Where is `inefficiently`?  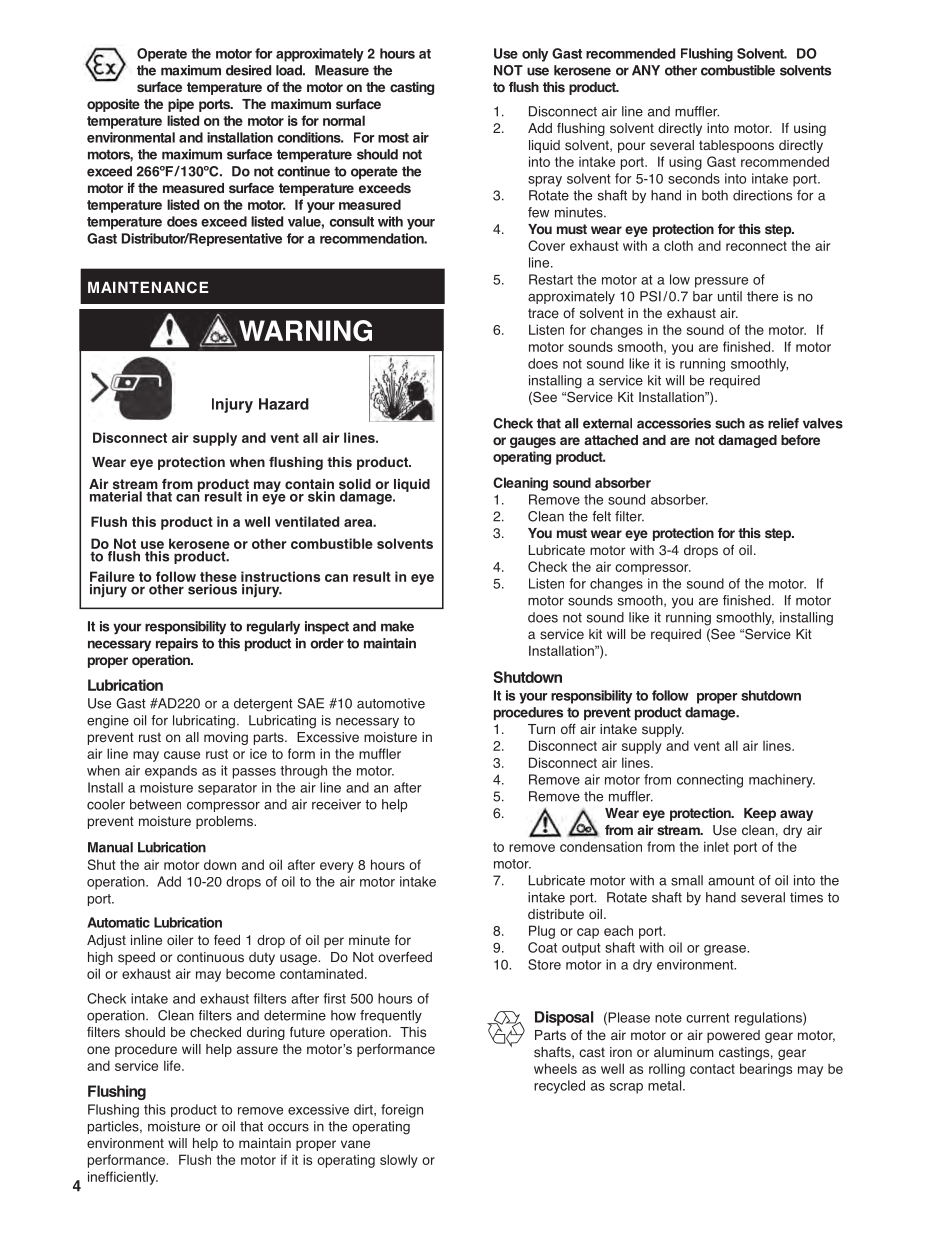 inefficiently is located at coordinates (123, 1178).
